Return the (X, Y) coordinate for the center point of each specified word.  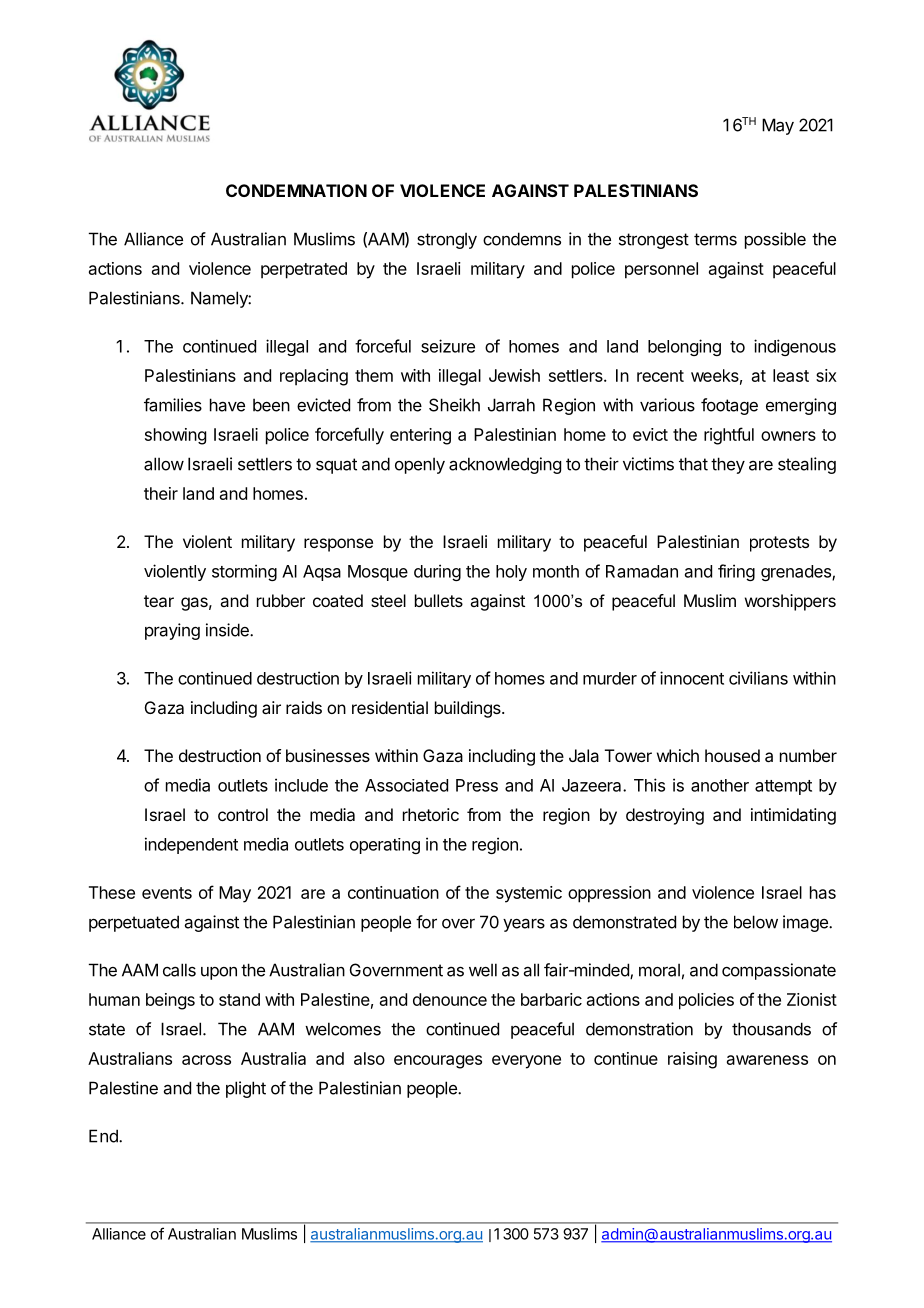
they (728, 465)
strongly (447, 240)
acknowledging (505, 465)
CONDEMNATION (296, 190)
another (720, 785)
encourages (438, 1062)
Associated (406, 785)
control (243, 814)
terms (715, 239)
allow (164, 464)
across (206, 1060)
